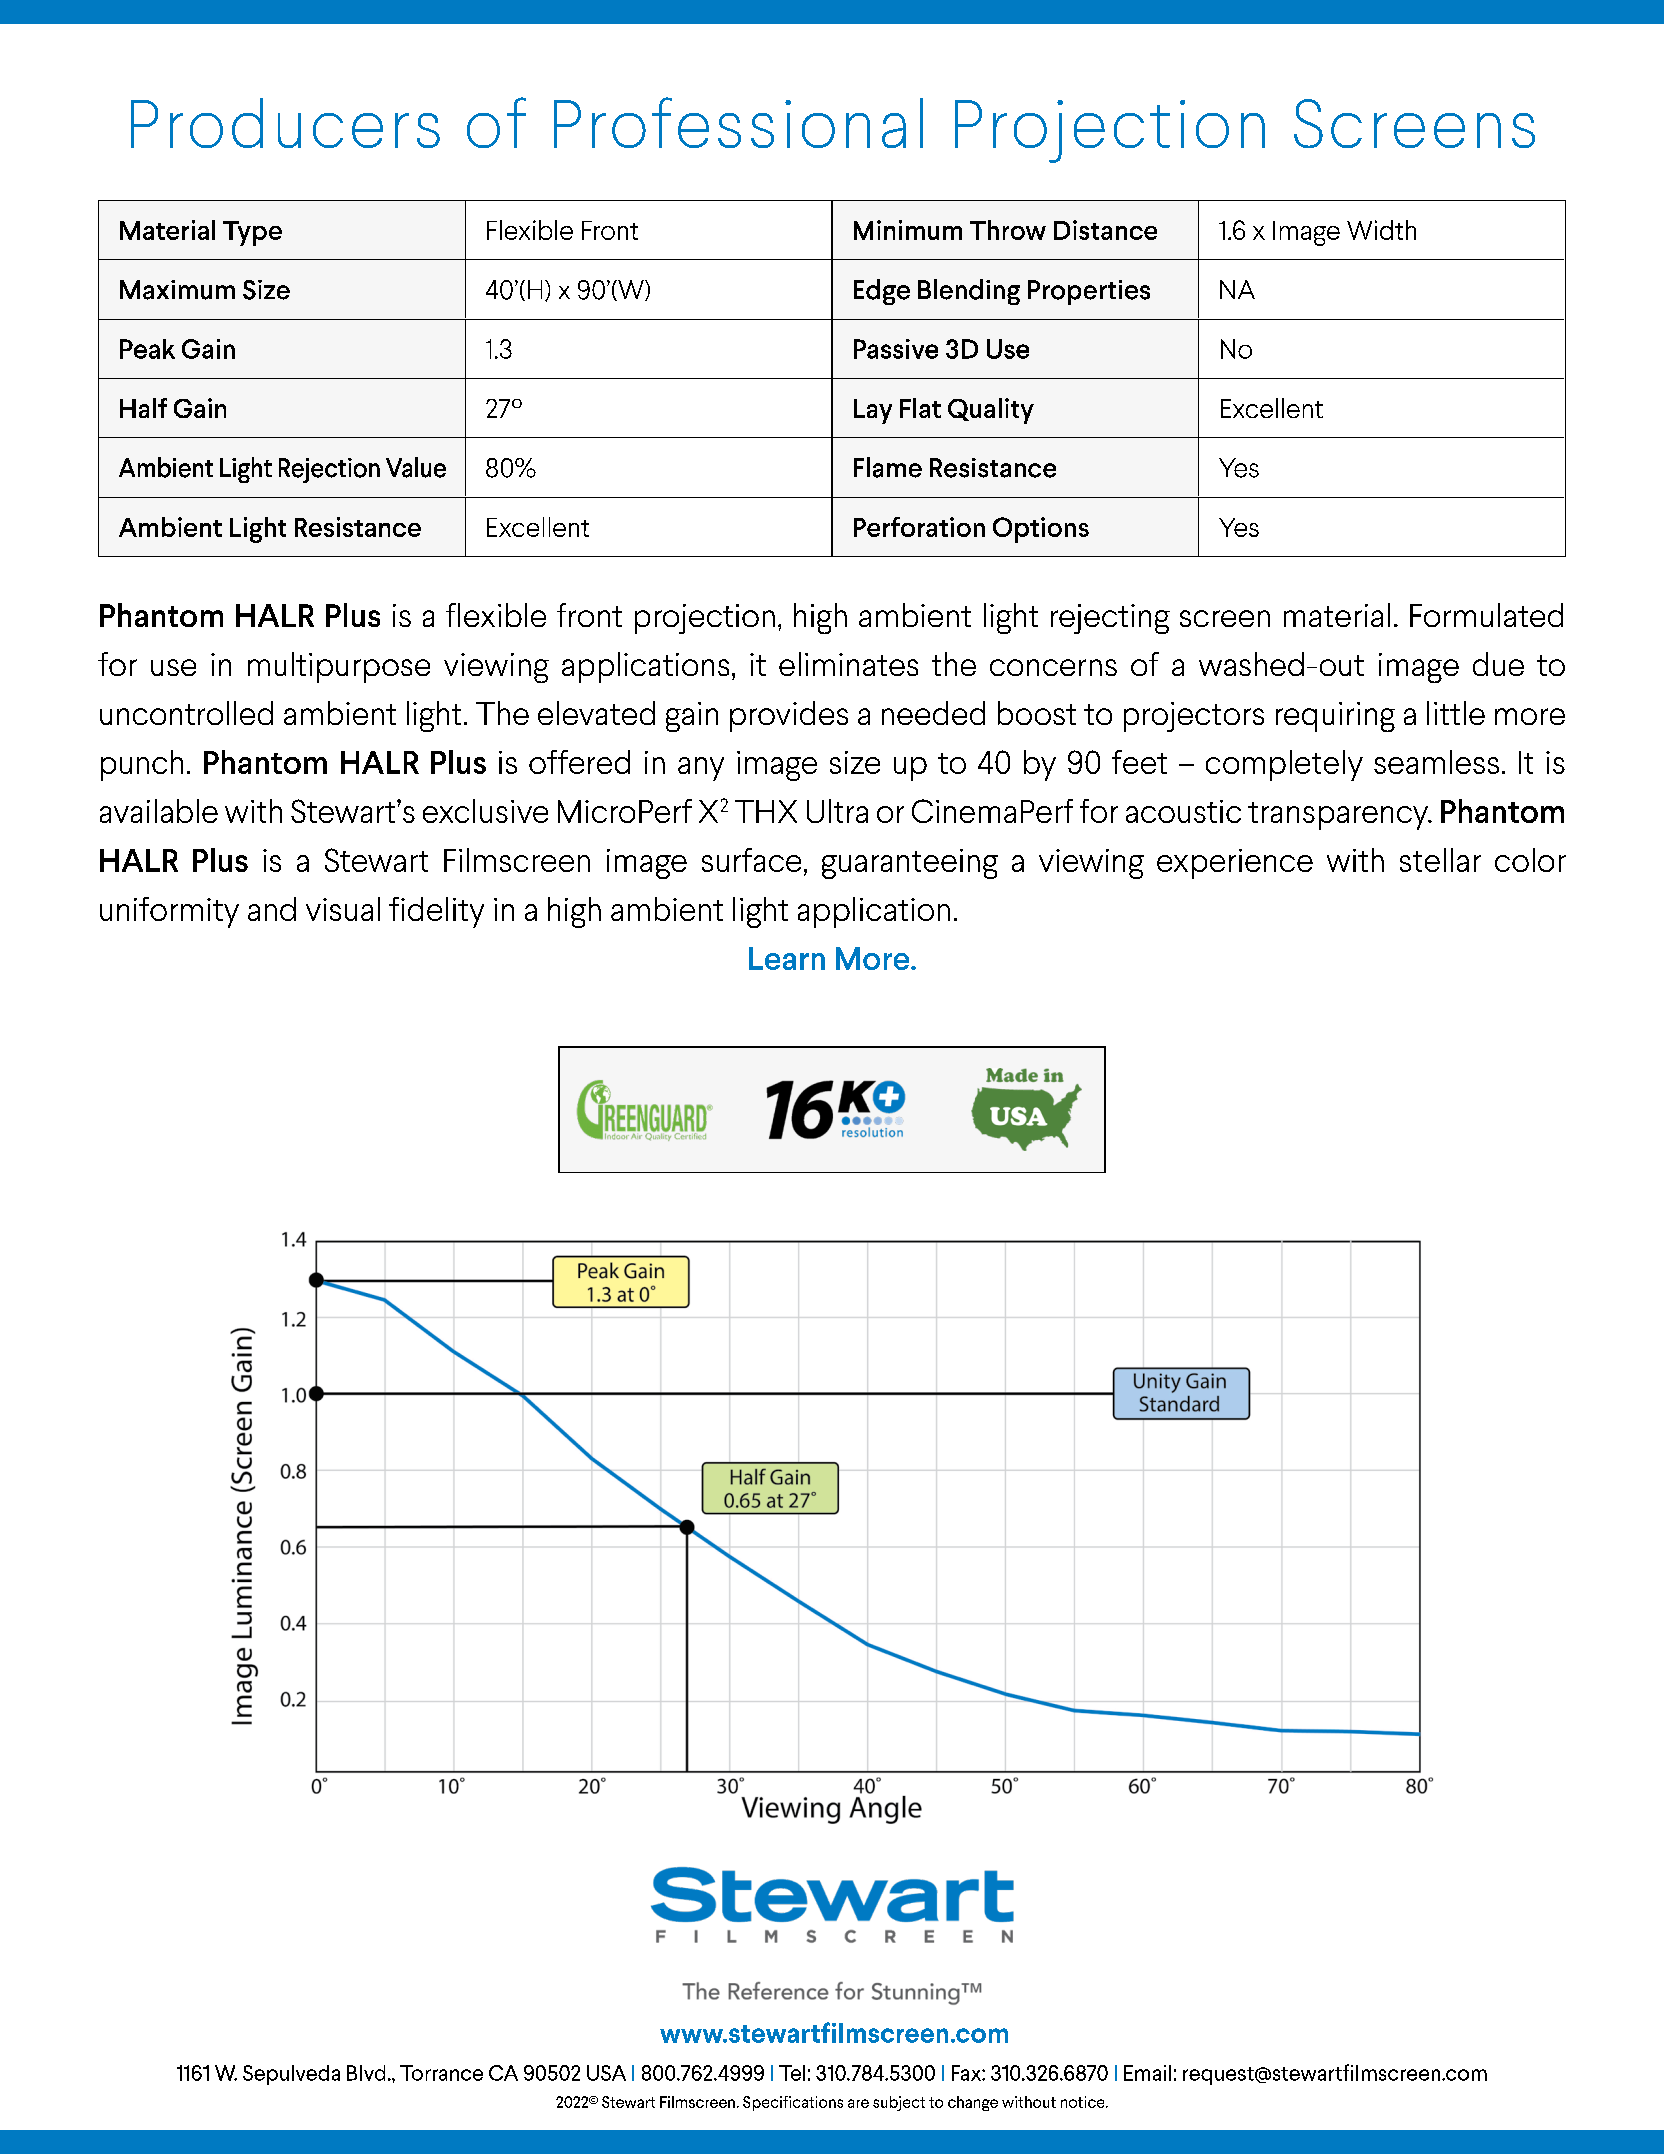  I want to click on eliminates, so click(848, 664).
